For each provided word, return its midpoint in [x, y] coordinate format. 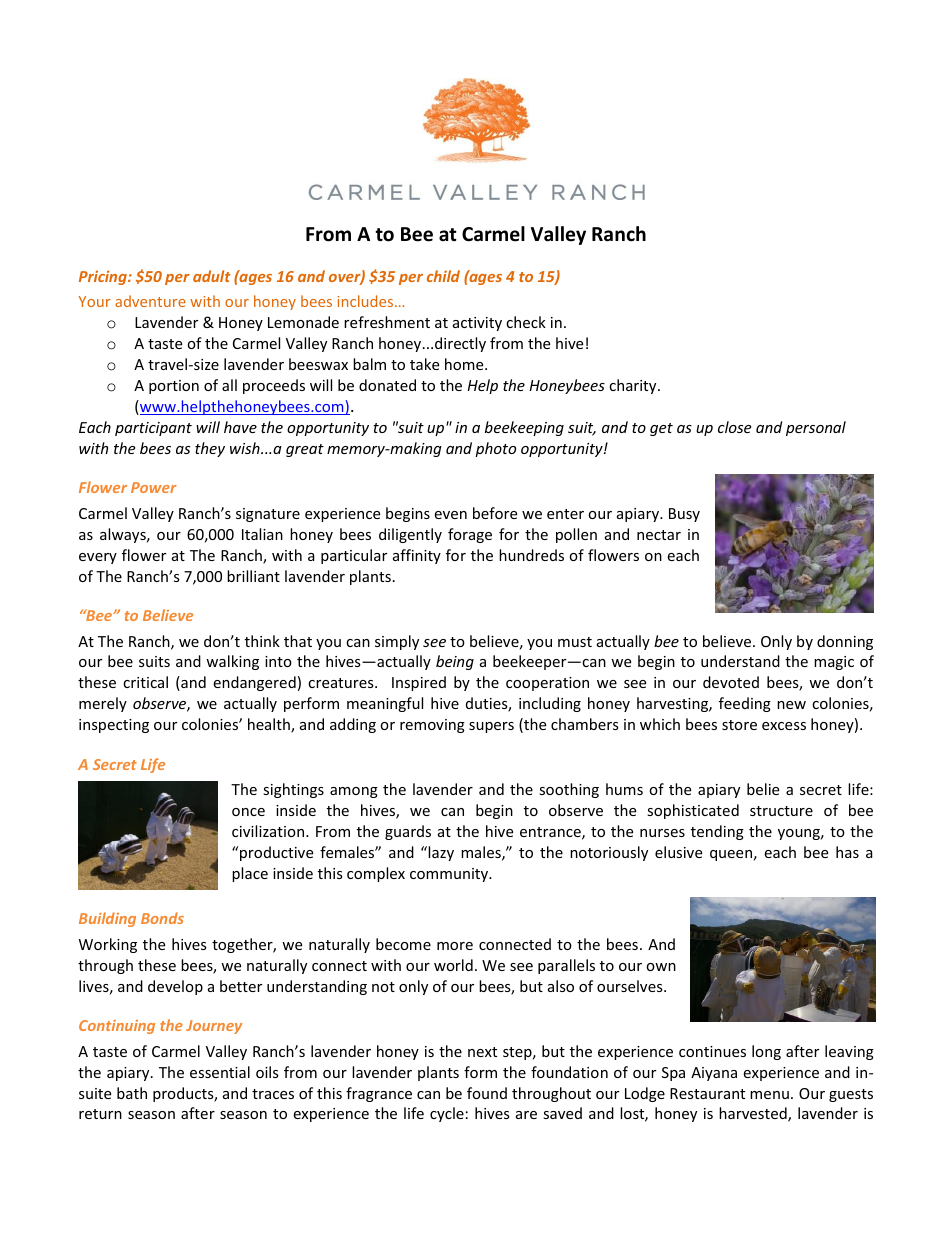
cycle [447, 1114]
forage [470, 535]
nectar [659, 535]
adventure [150, 301]
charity [634, 386]
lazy [441, 853]
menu [769, 1095]
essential [220, 1072]
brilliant [253, 576]
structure [781, 811]
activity [477, 324]
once [248, 812]
